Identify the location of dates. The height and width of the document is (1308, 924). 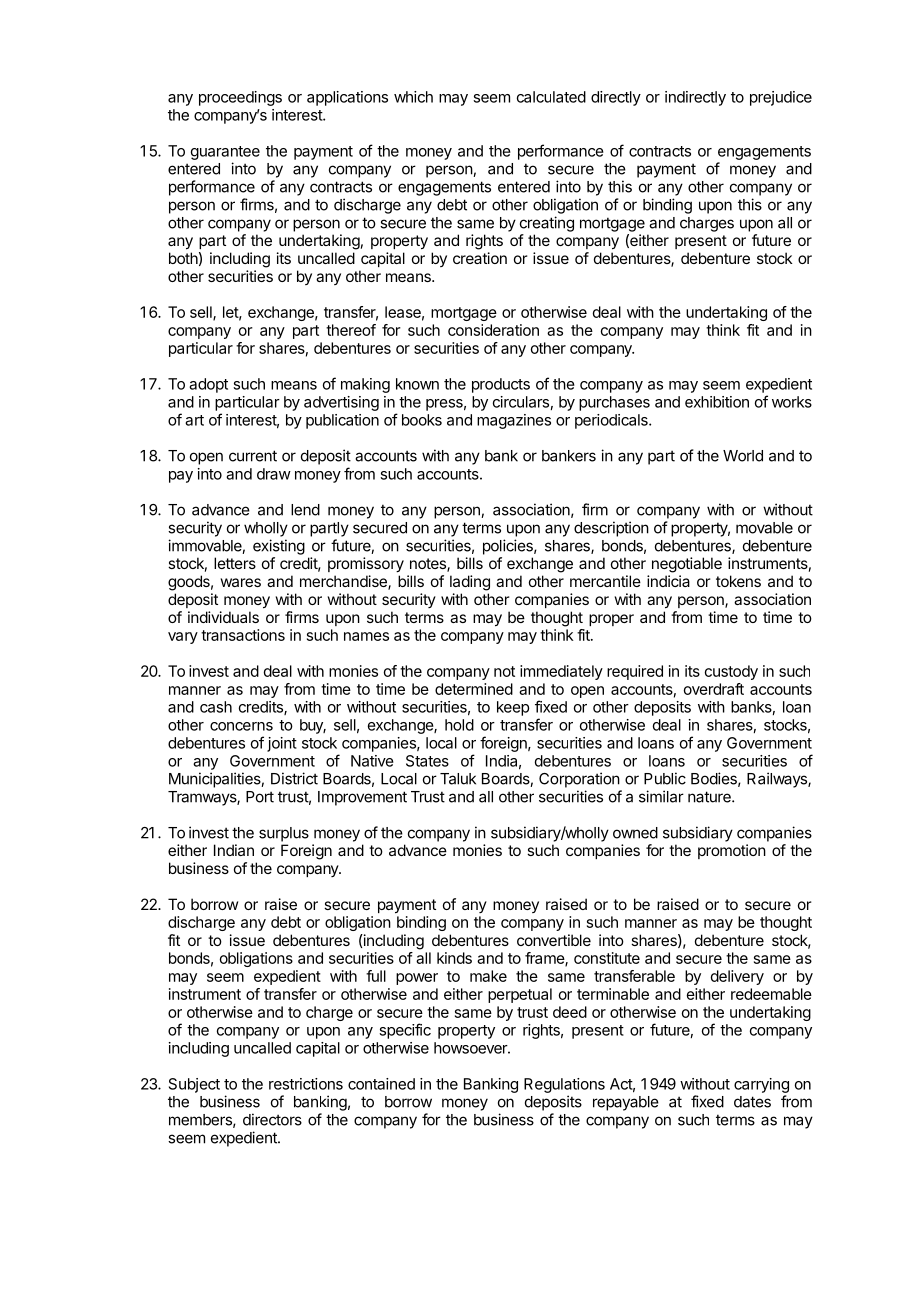
(752, 1102).
